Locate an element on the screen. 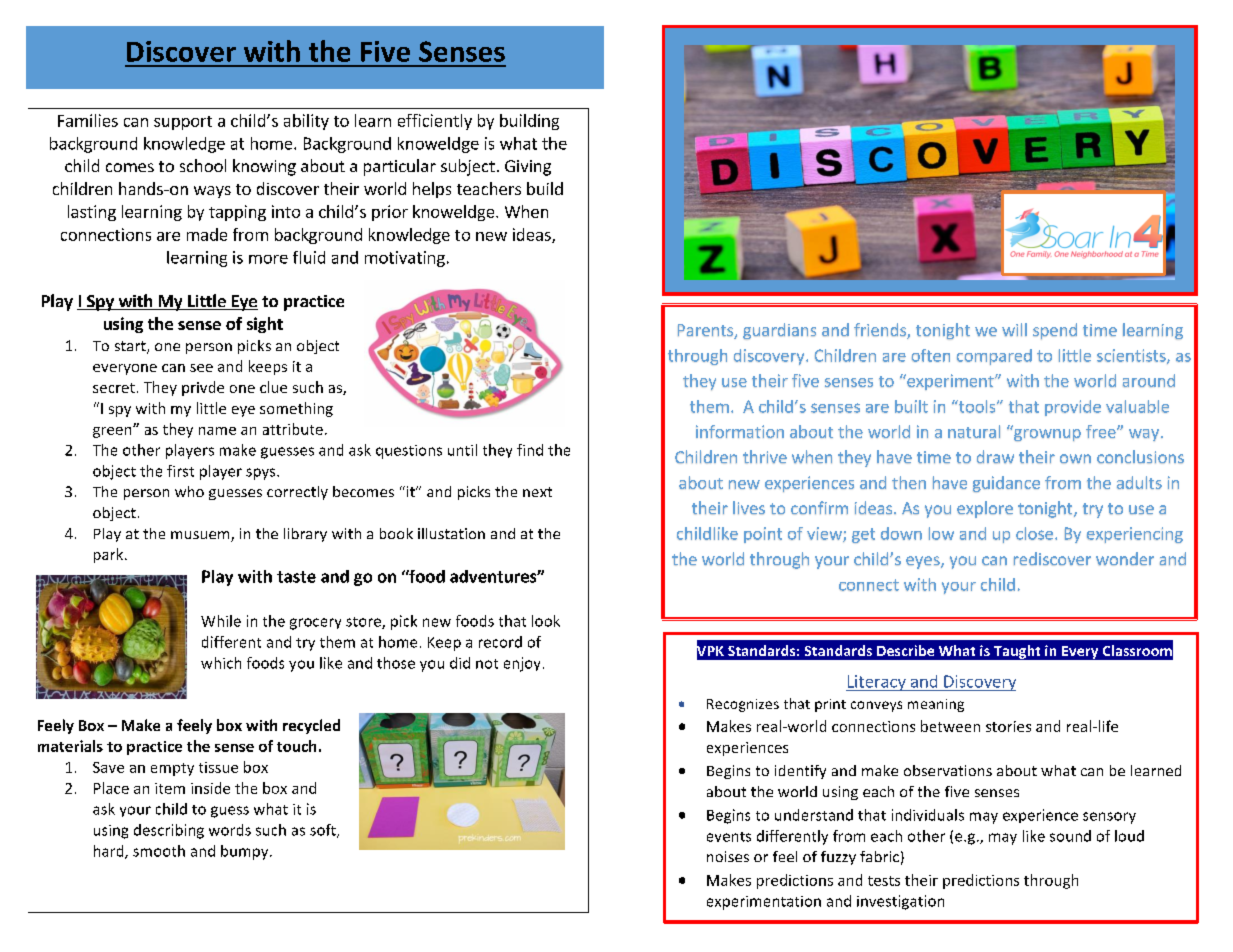 Image resolution: width=1233 pixels, height=952 pixels. school is located at coordinates (203, 165).
